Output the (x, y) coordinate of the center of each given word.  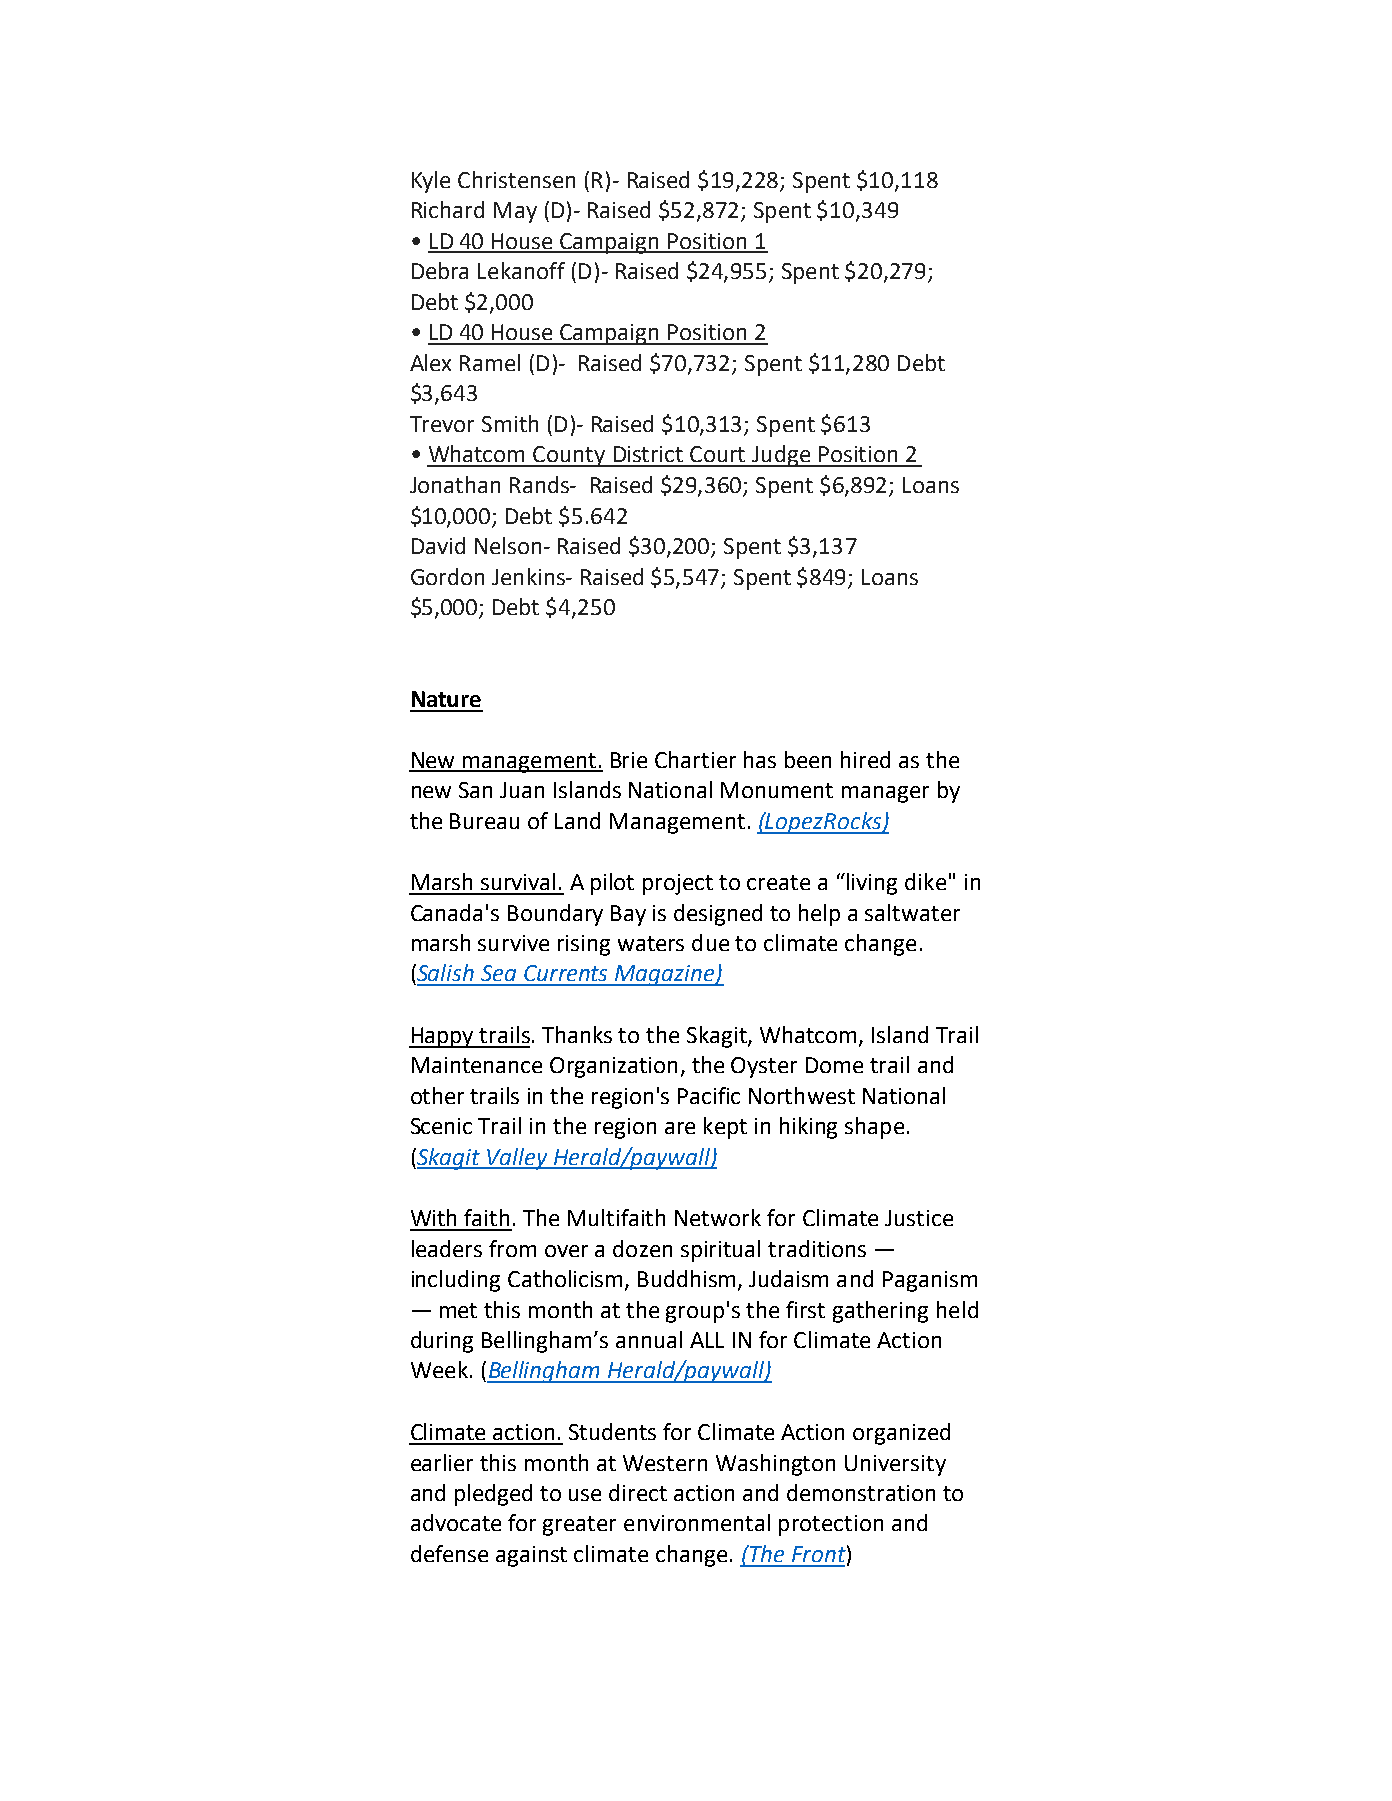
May (515, 212)
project (678, 884)
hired (865, 759)
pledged (493, 1495)
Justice (919, 1218)
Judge (781, 456)
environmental (697, 1522)
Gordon (447, 576)
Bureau (484, 821)
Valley (518, 1159)
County (570, 456)
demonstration (861, 1492)
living (872, 884)
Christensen (516, 179)
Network (718, 1217)
